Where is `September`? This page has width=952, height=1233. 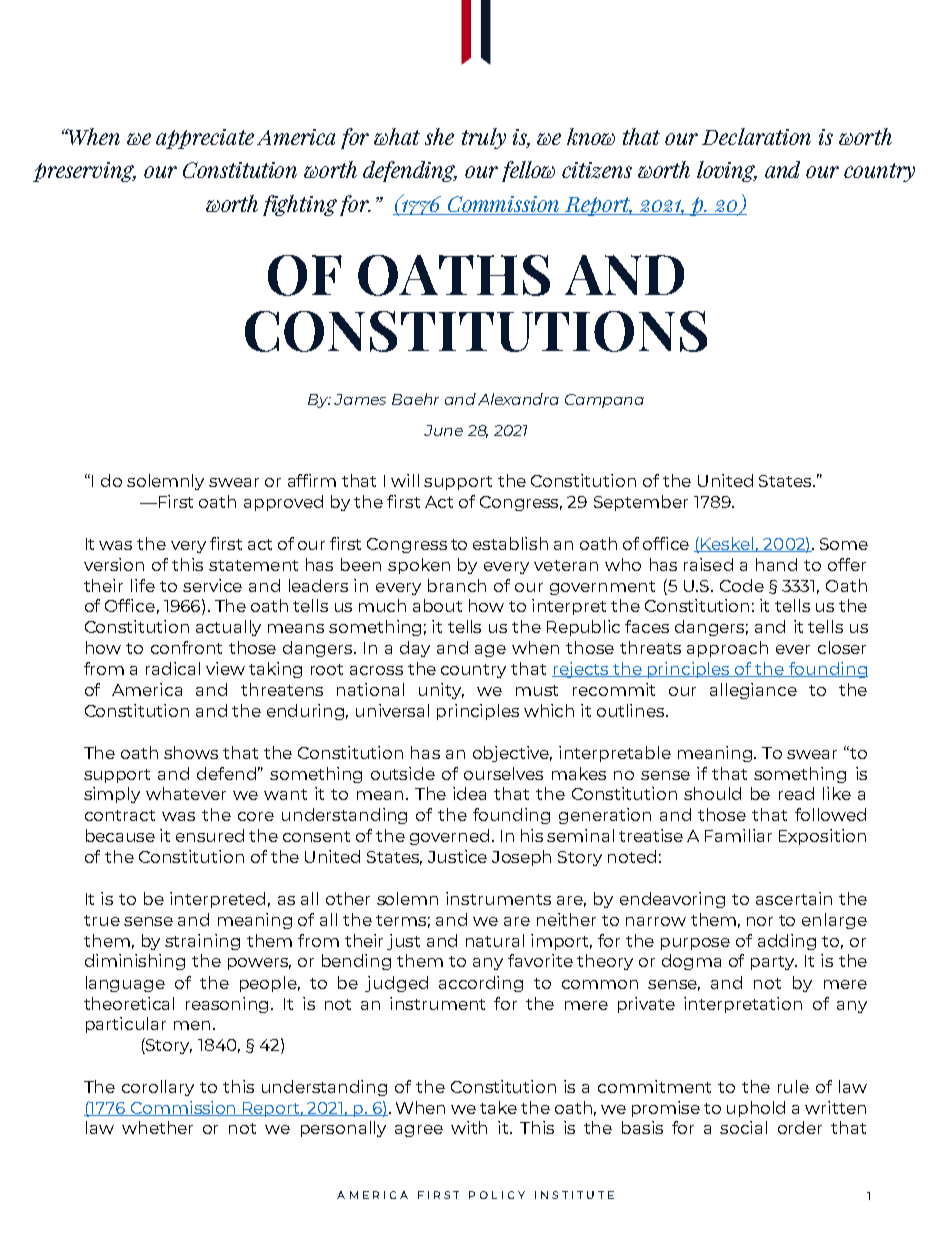
September is located at coordinates (641, 503).
